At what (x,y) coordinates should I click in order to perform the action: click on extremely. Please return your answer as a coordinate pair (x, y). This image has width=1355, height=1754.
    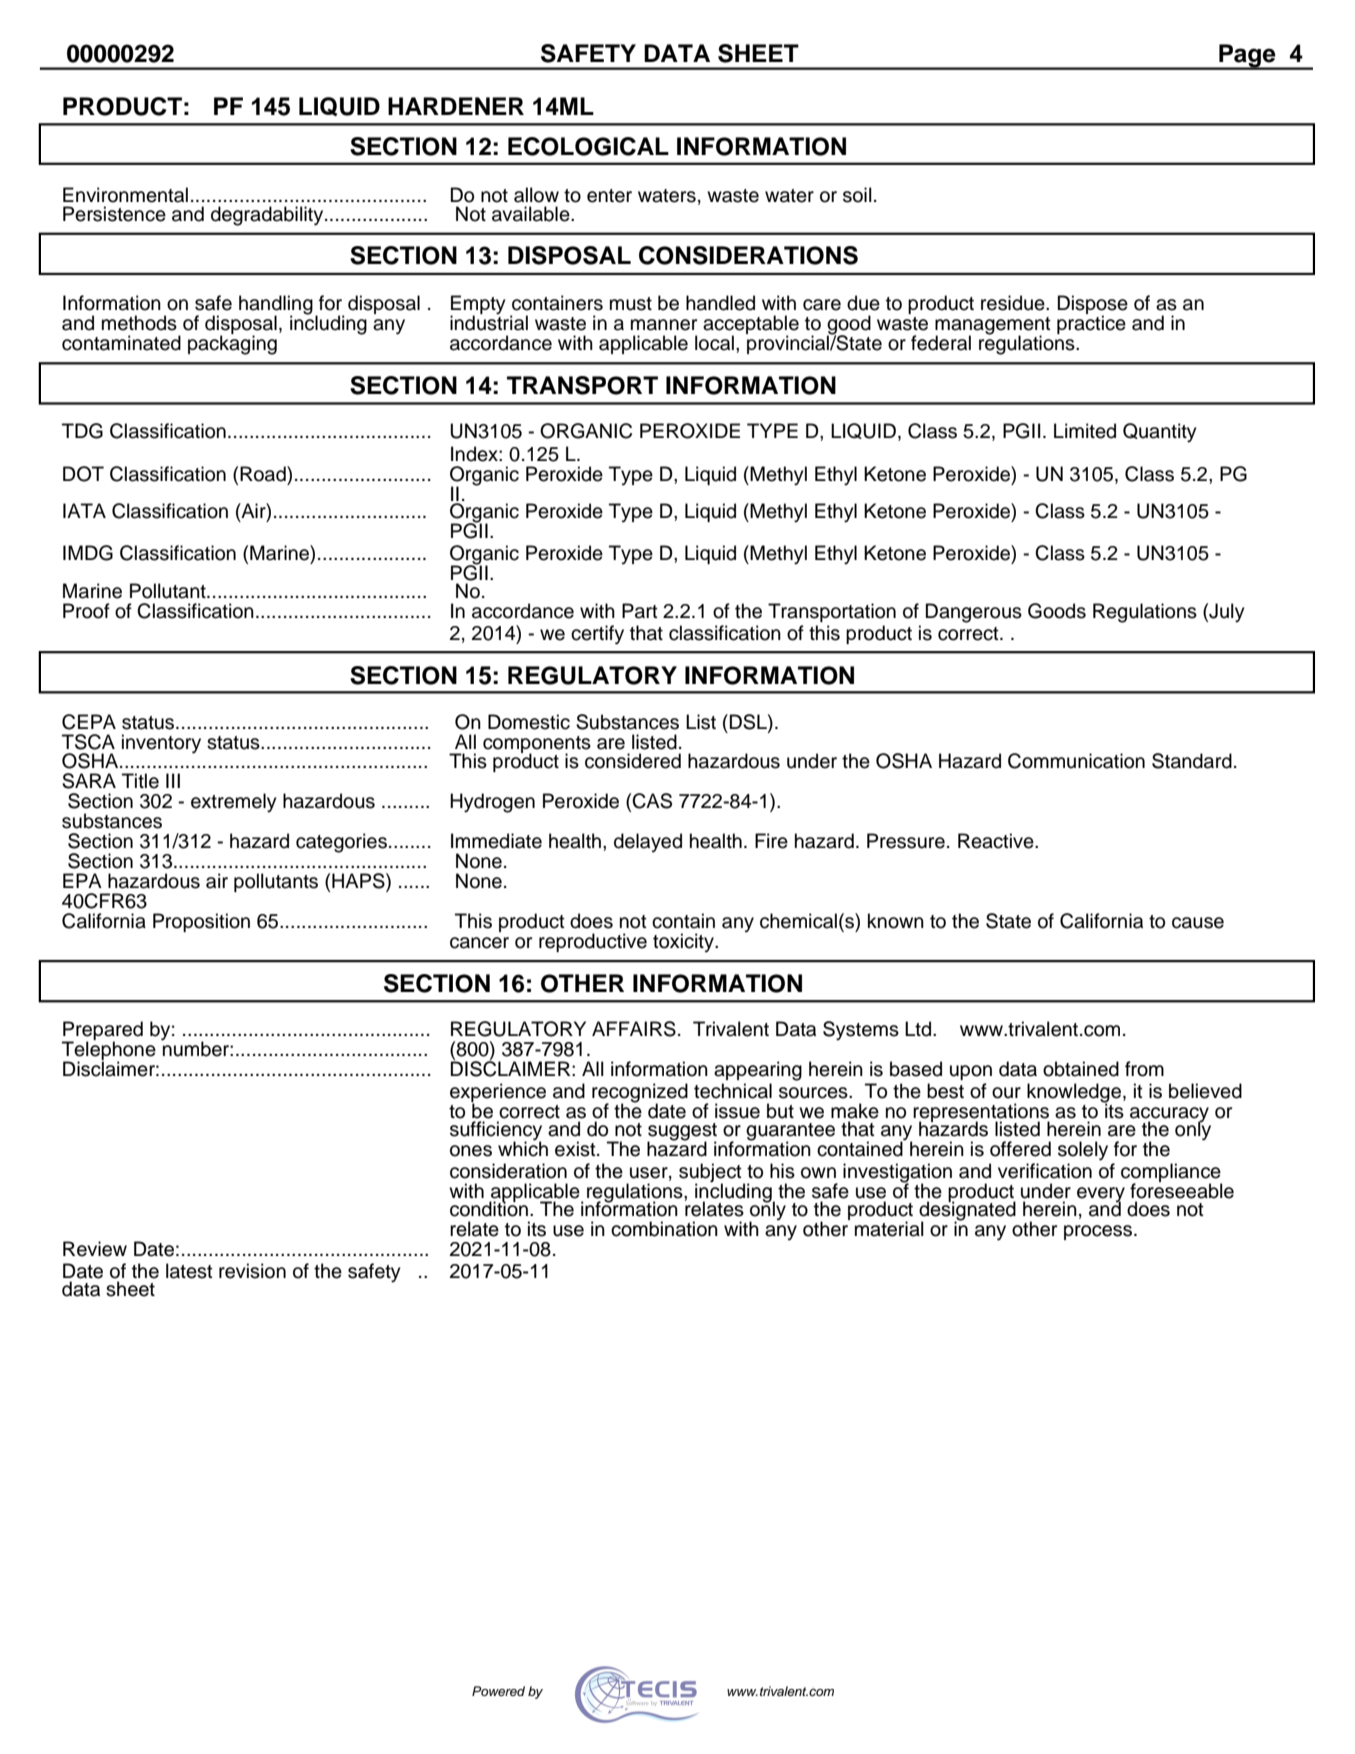
    Looking at the image, I should click on (234, 803).
